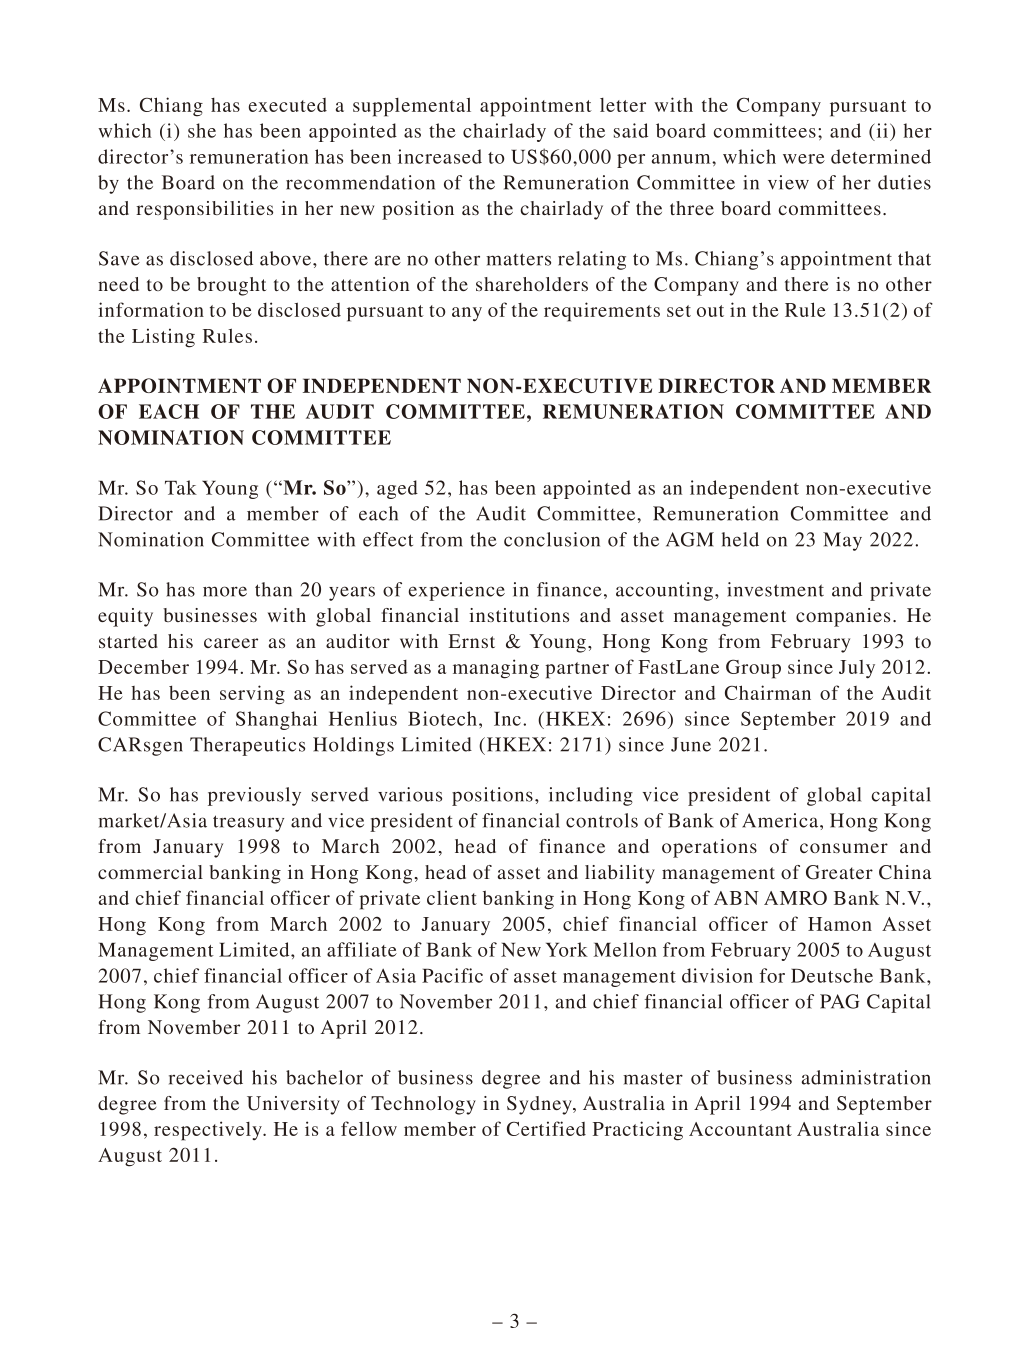 This image has height=1372, width=1029. Describe the element at coordinates (206, 1077) in the image. I see `received` at that location.
